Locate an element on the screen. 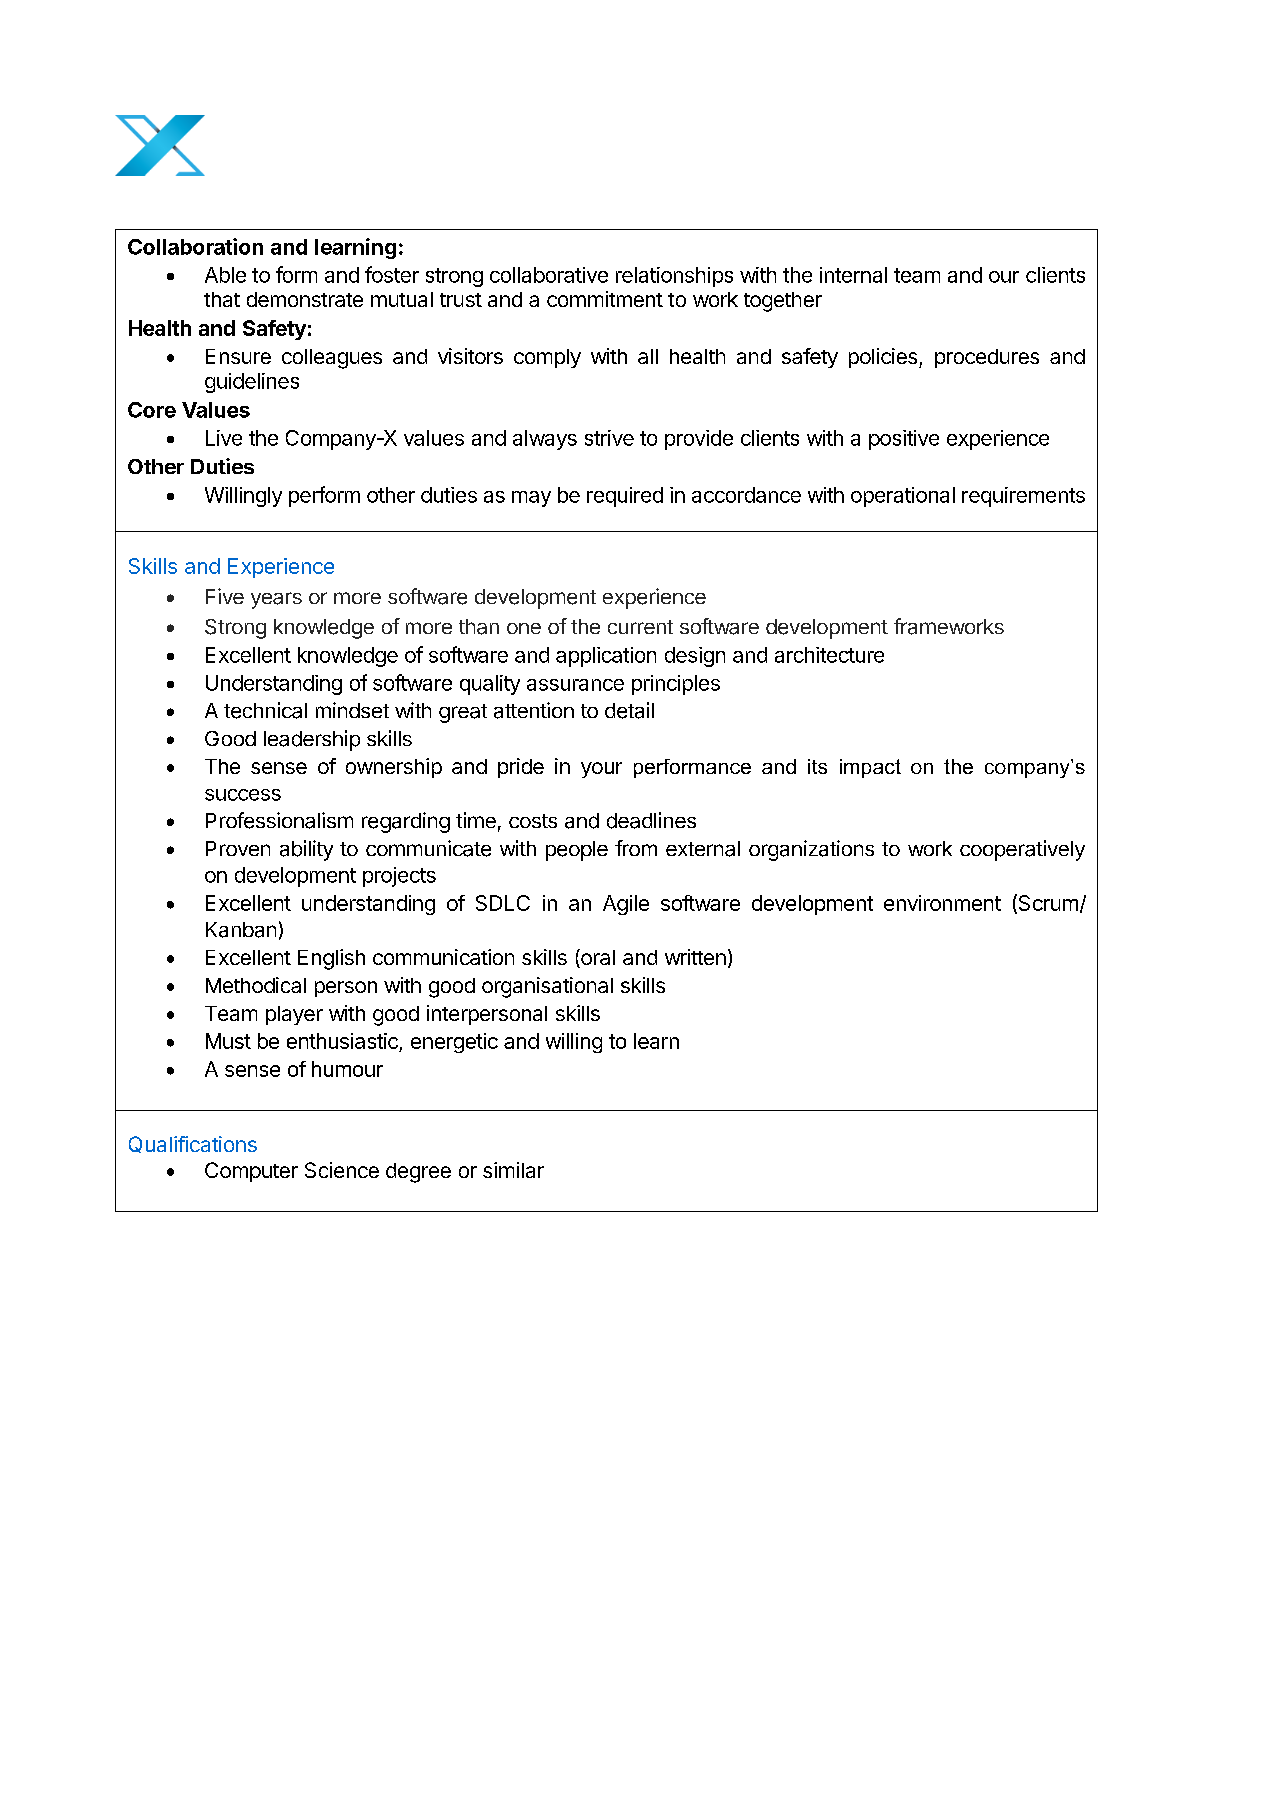  collaborative is located at coordinates (549, 275).
